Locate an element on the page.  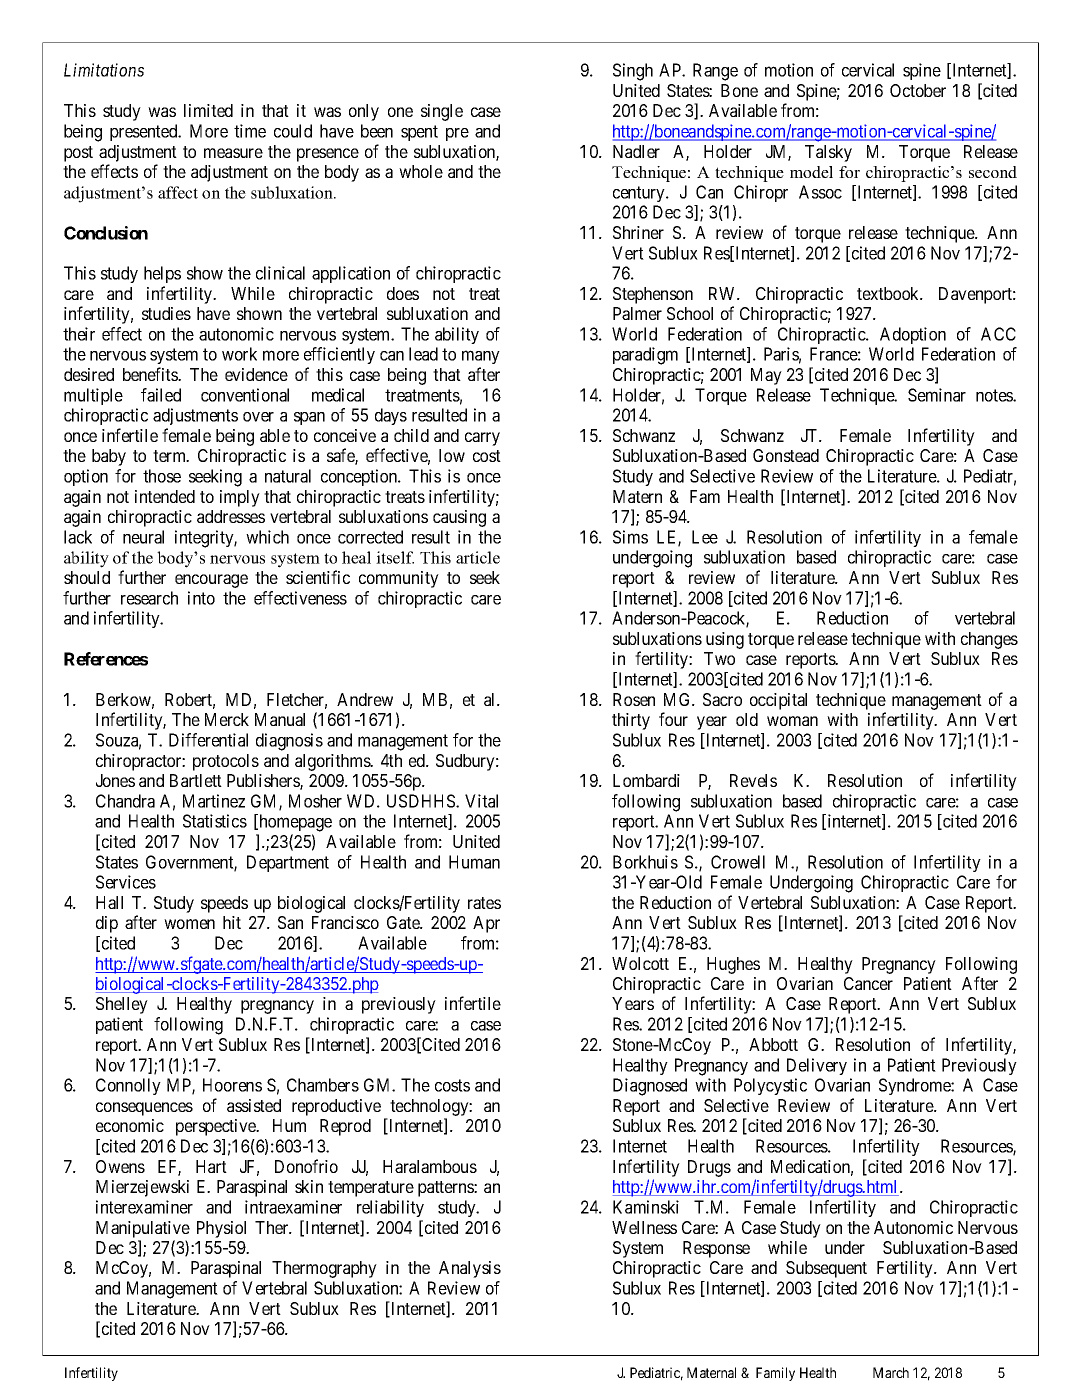
Analysis is located at coordinates (470, 1269).
